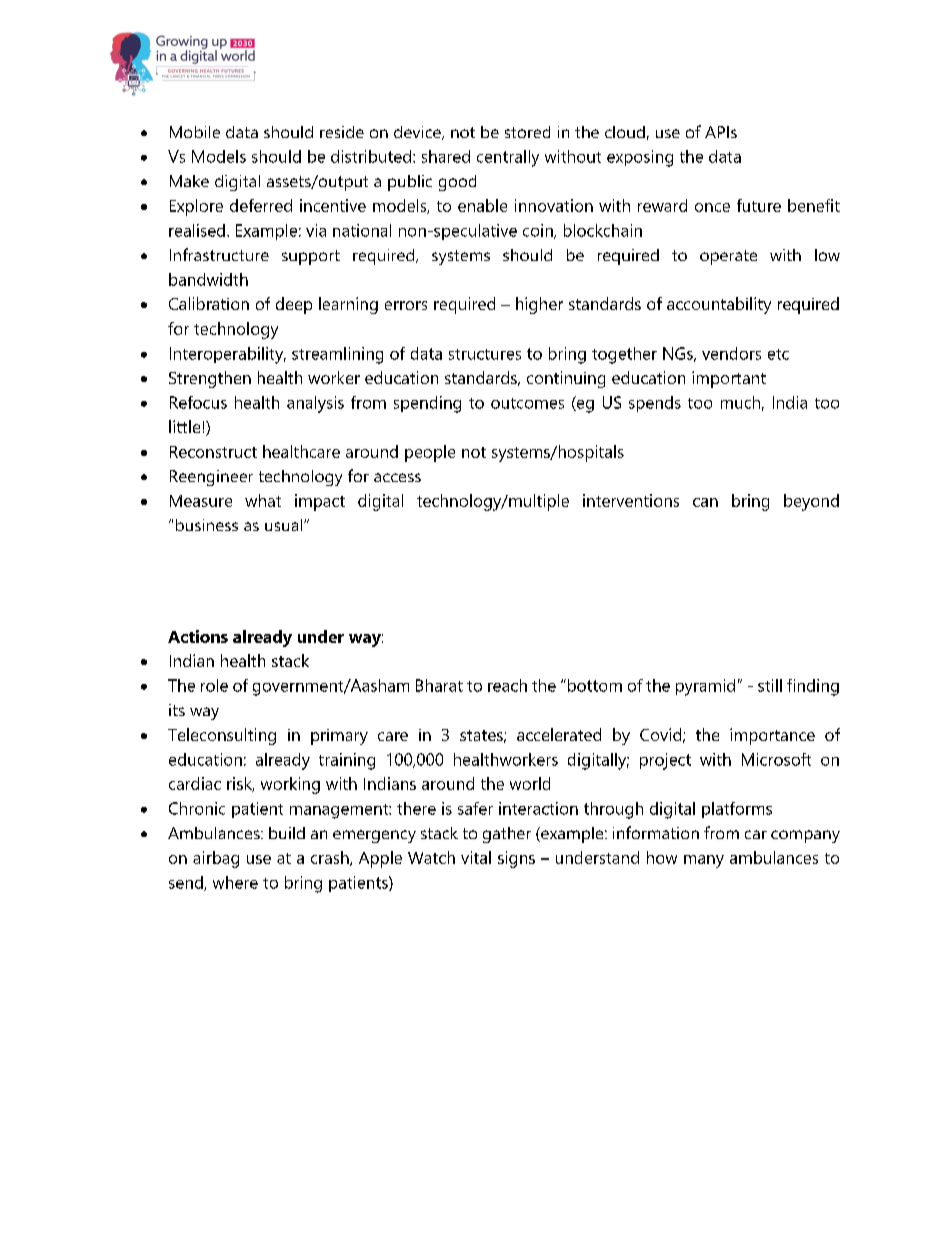 This screenshot has height=1233, width=952. Describe the element at coordinates (195, 132) in the screenshot. I see `Mobile` at that location.
